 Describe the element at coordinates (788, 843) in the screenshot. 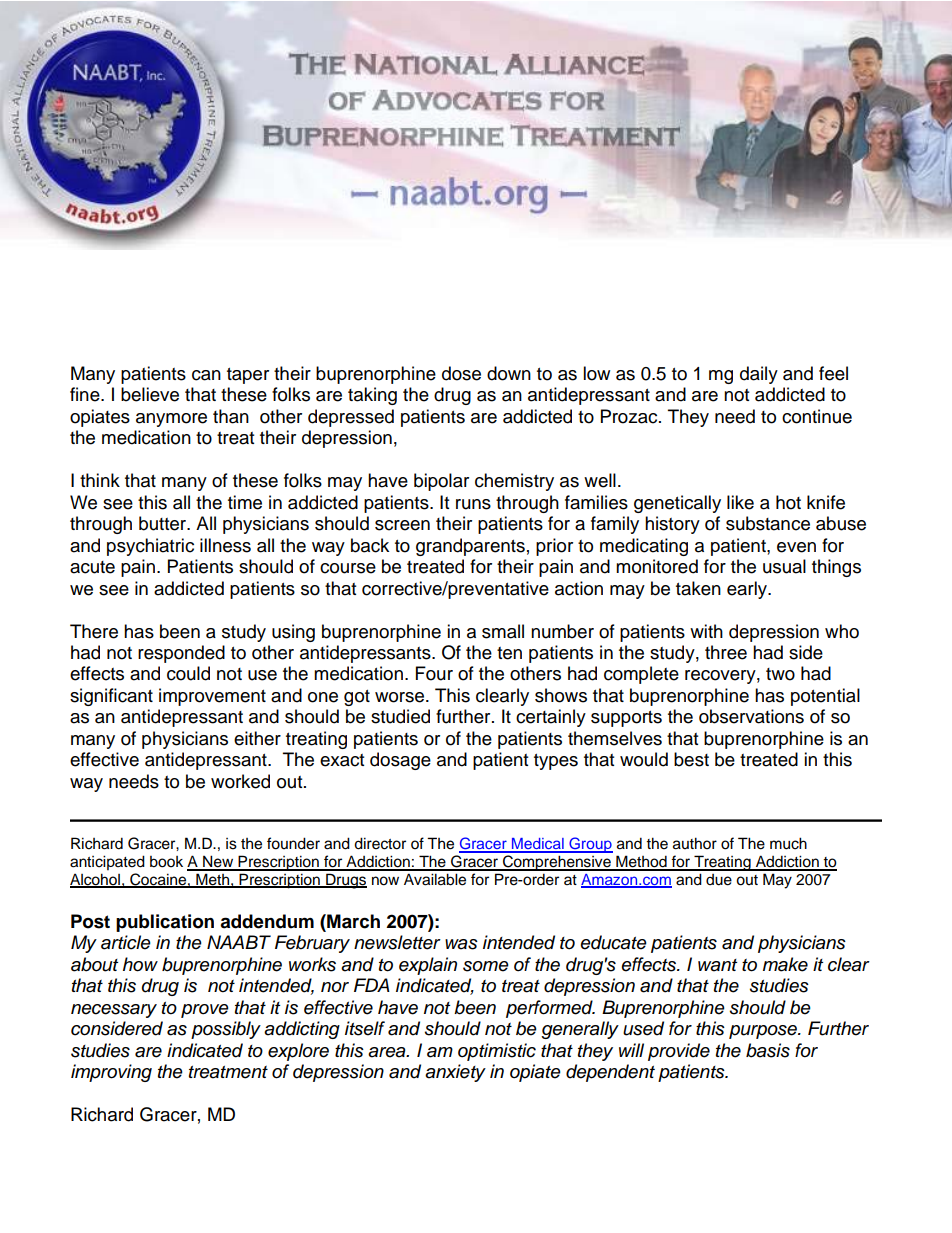

I see `much` at that location.
